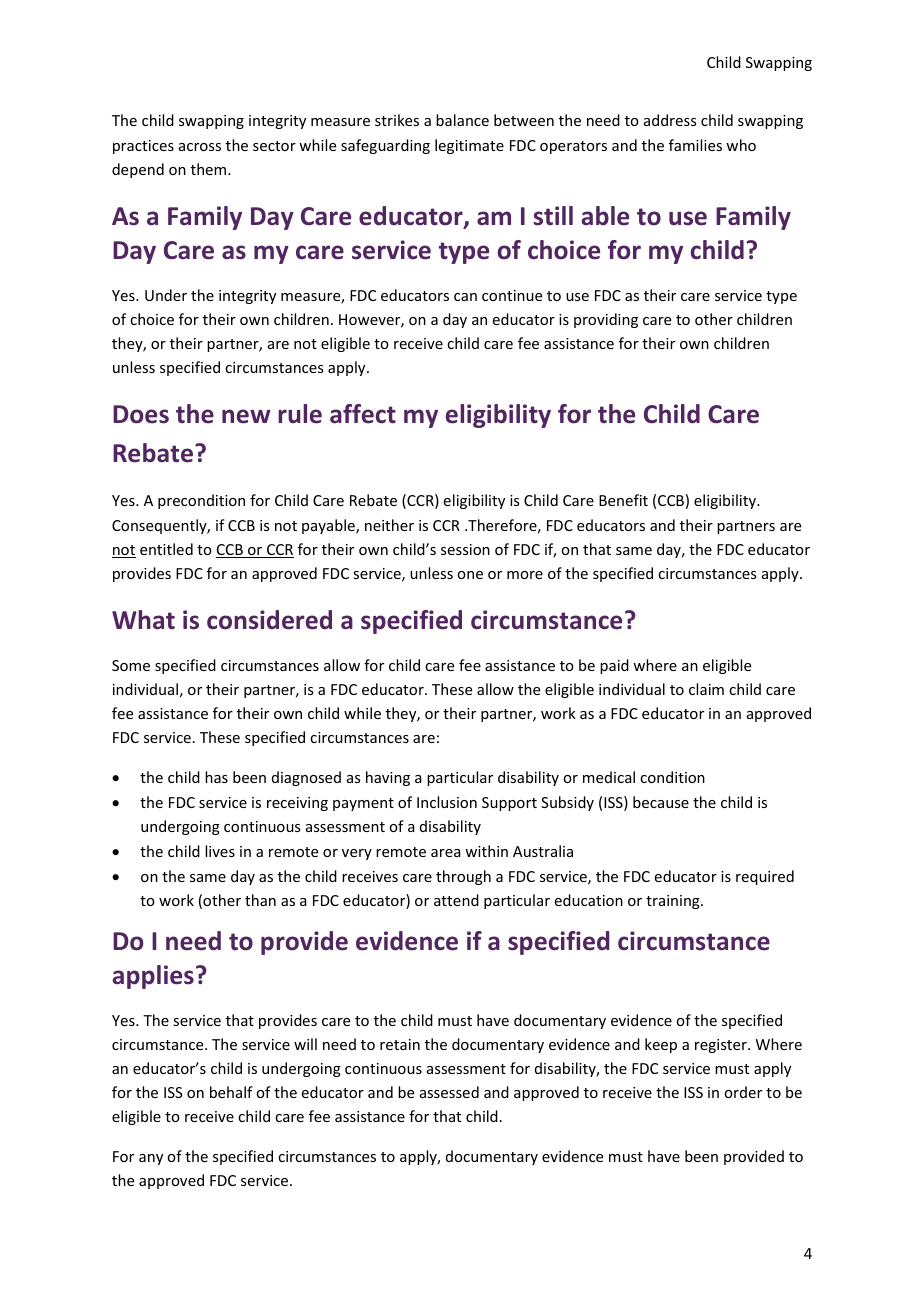 The image size is (924, 1308). What do you see at coordinates (246, 416) in the image?
I see `new` at bounding box center [246, 416].
